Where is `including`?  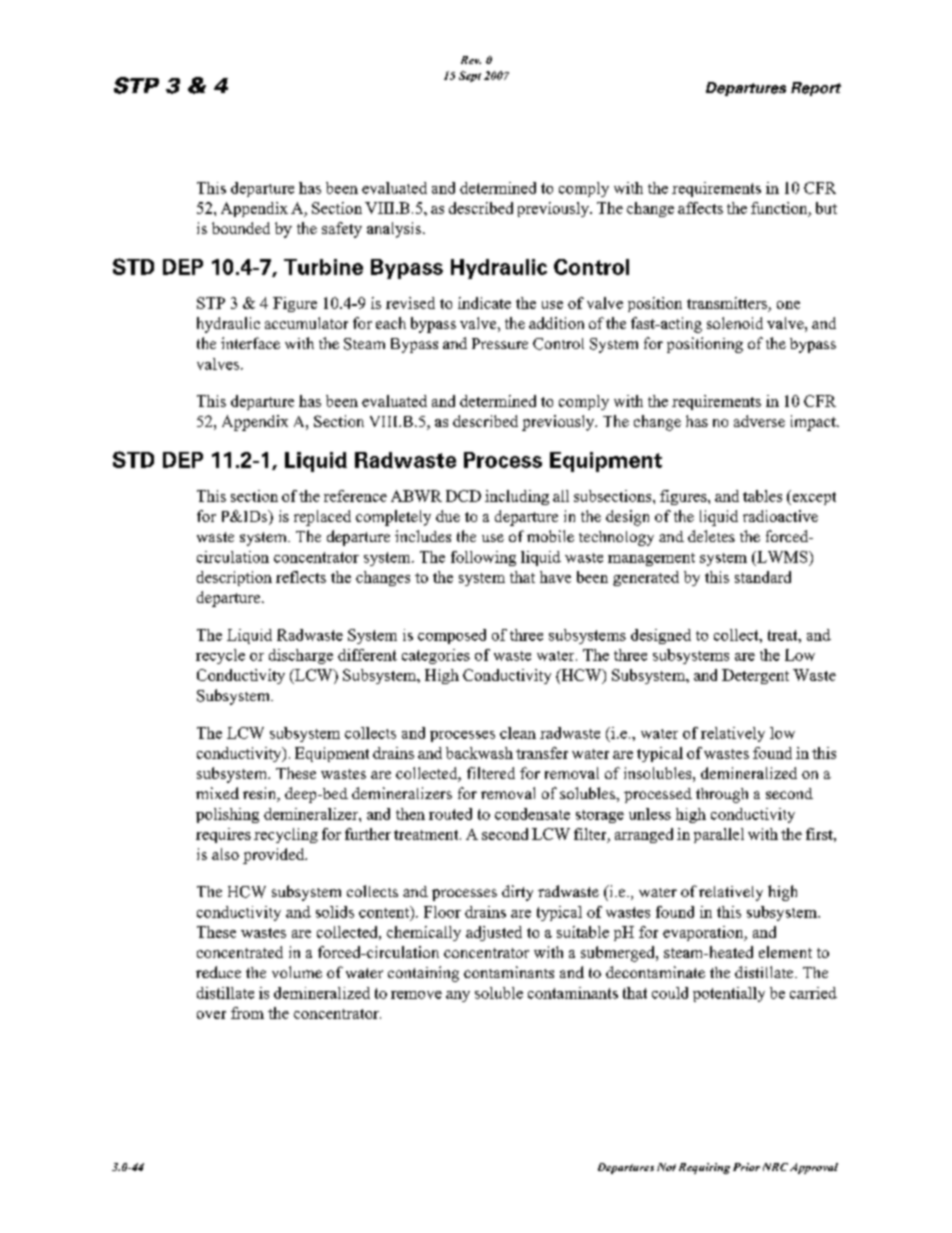 including is located at coordinates (517, 497).
